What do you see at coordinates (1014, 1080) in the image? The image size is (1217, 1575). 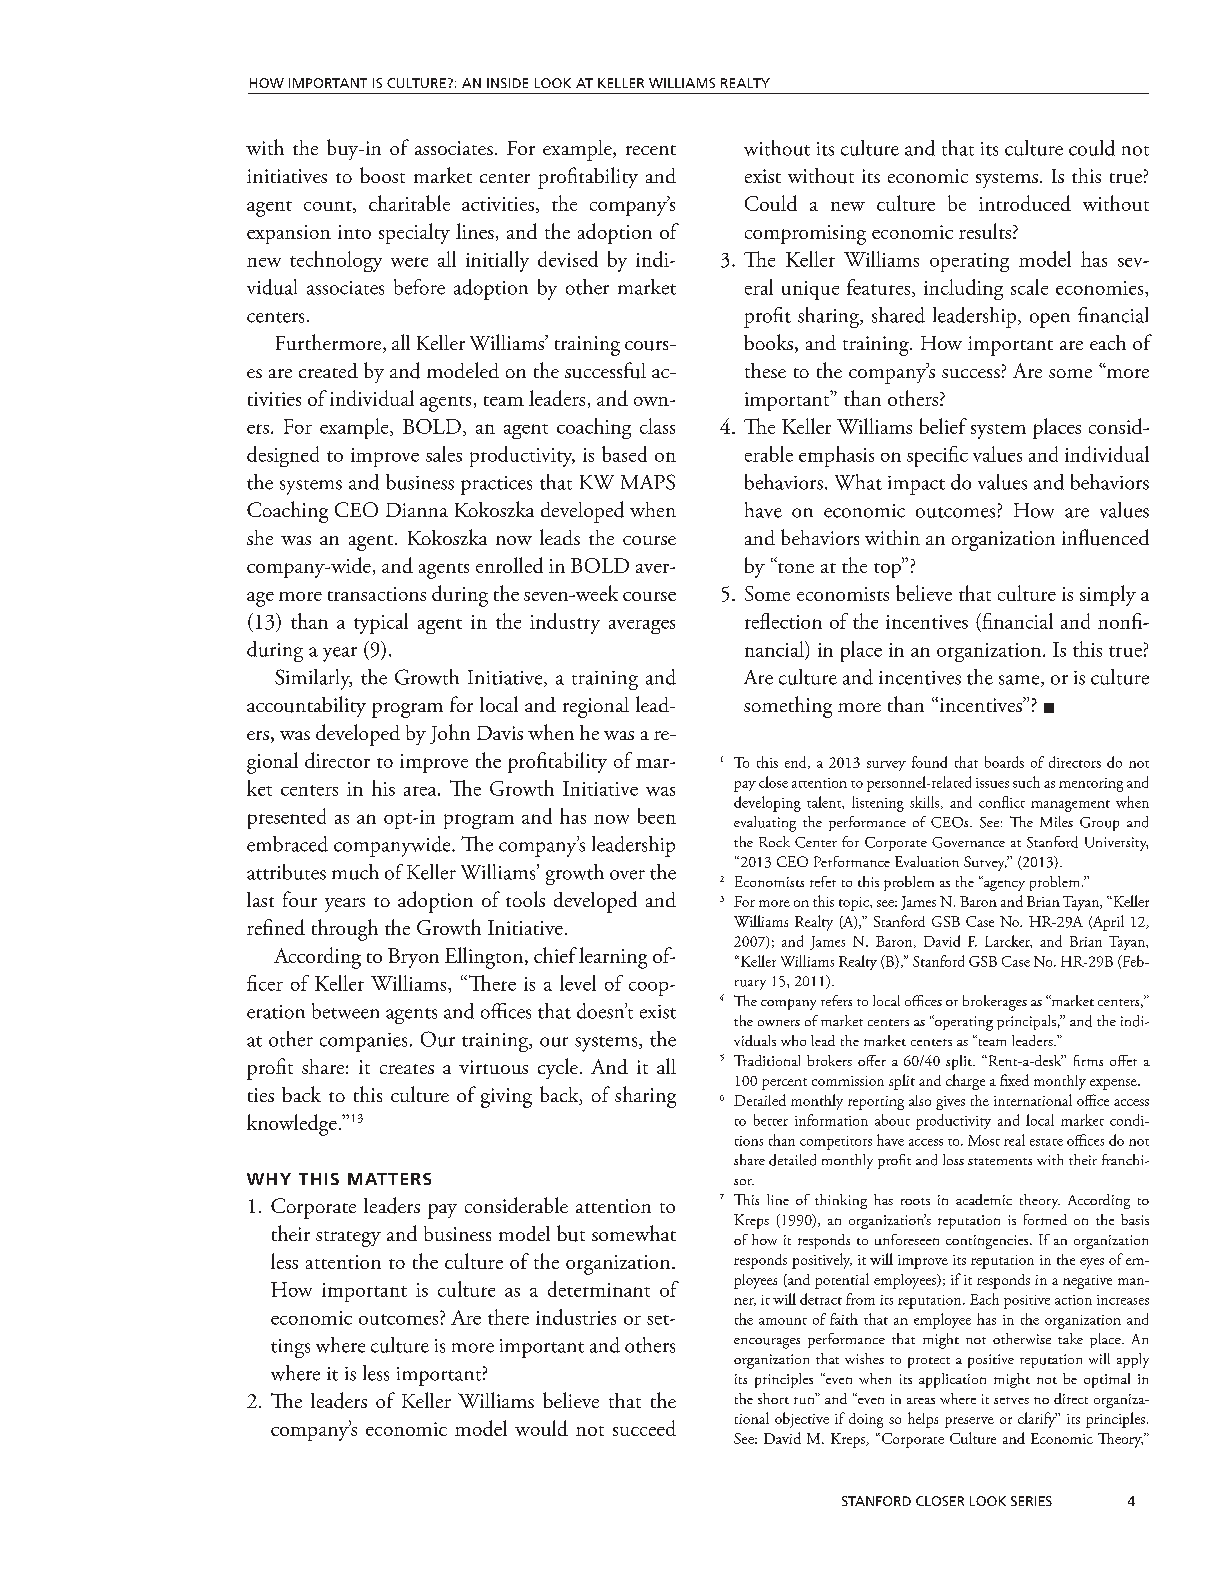 I see `fixed` at bounding box center [1014, 1080].
